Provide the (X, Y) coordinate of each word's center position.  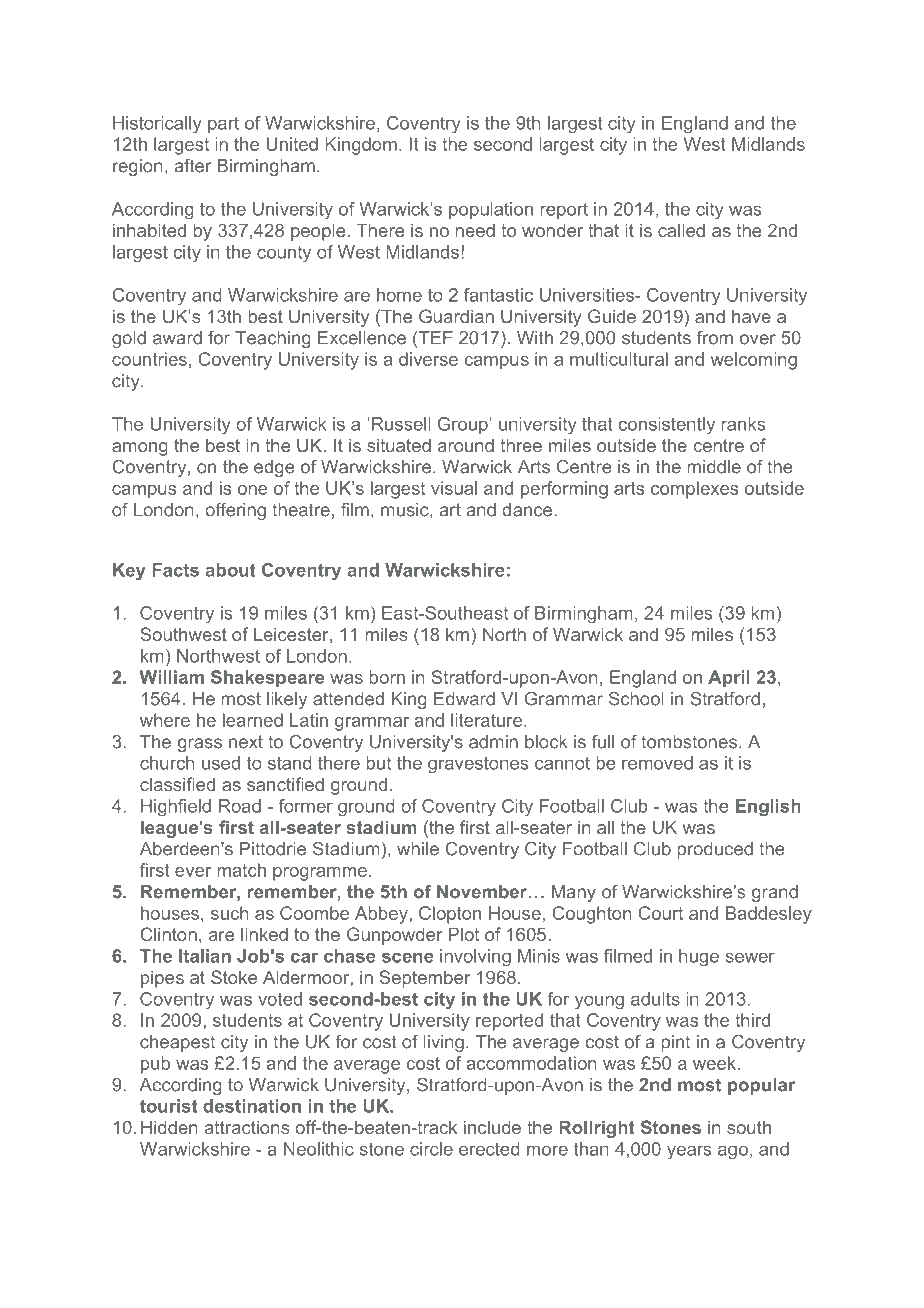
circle (431, 1149)
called (681, 230)
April (729, 679)
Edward (464, 699)
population (491, 210)
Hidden (169, 1127)
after (192, 165)
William (172, 677)
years (689, 1152)
